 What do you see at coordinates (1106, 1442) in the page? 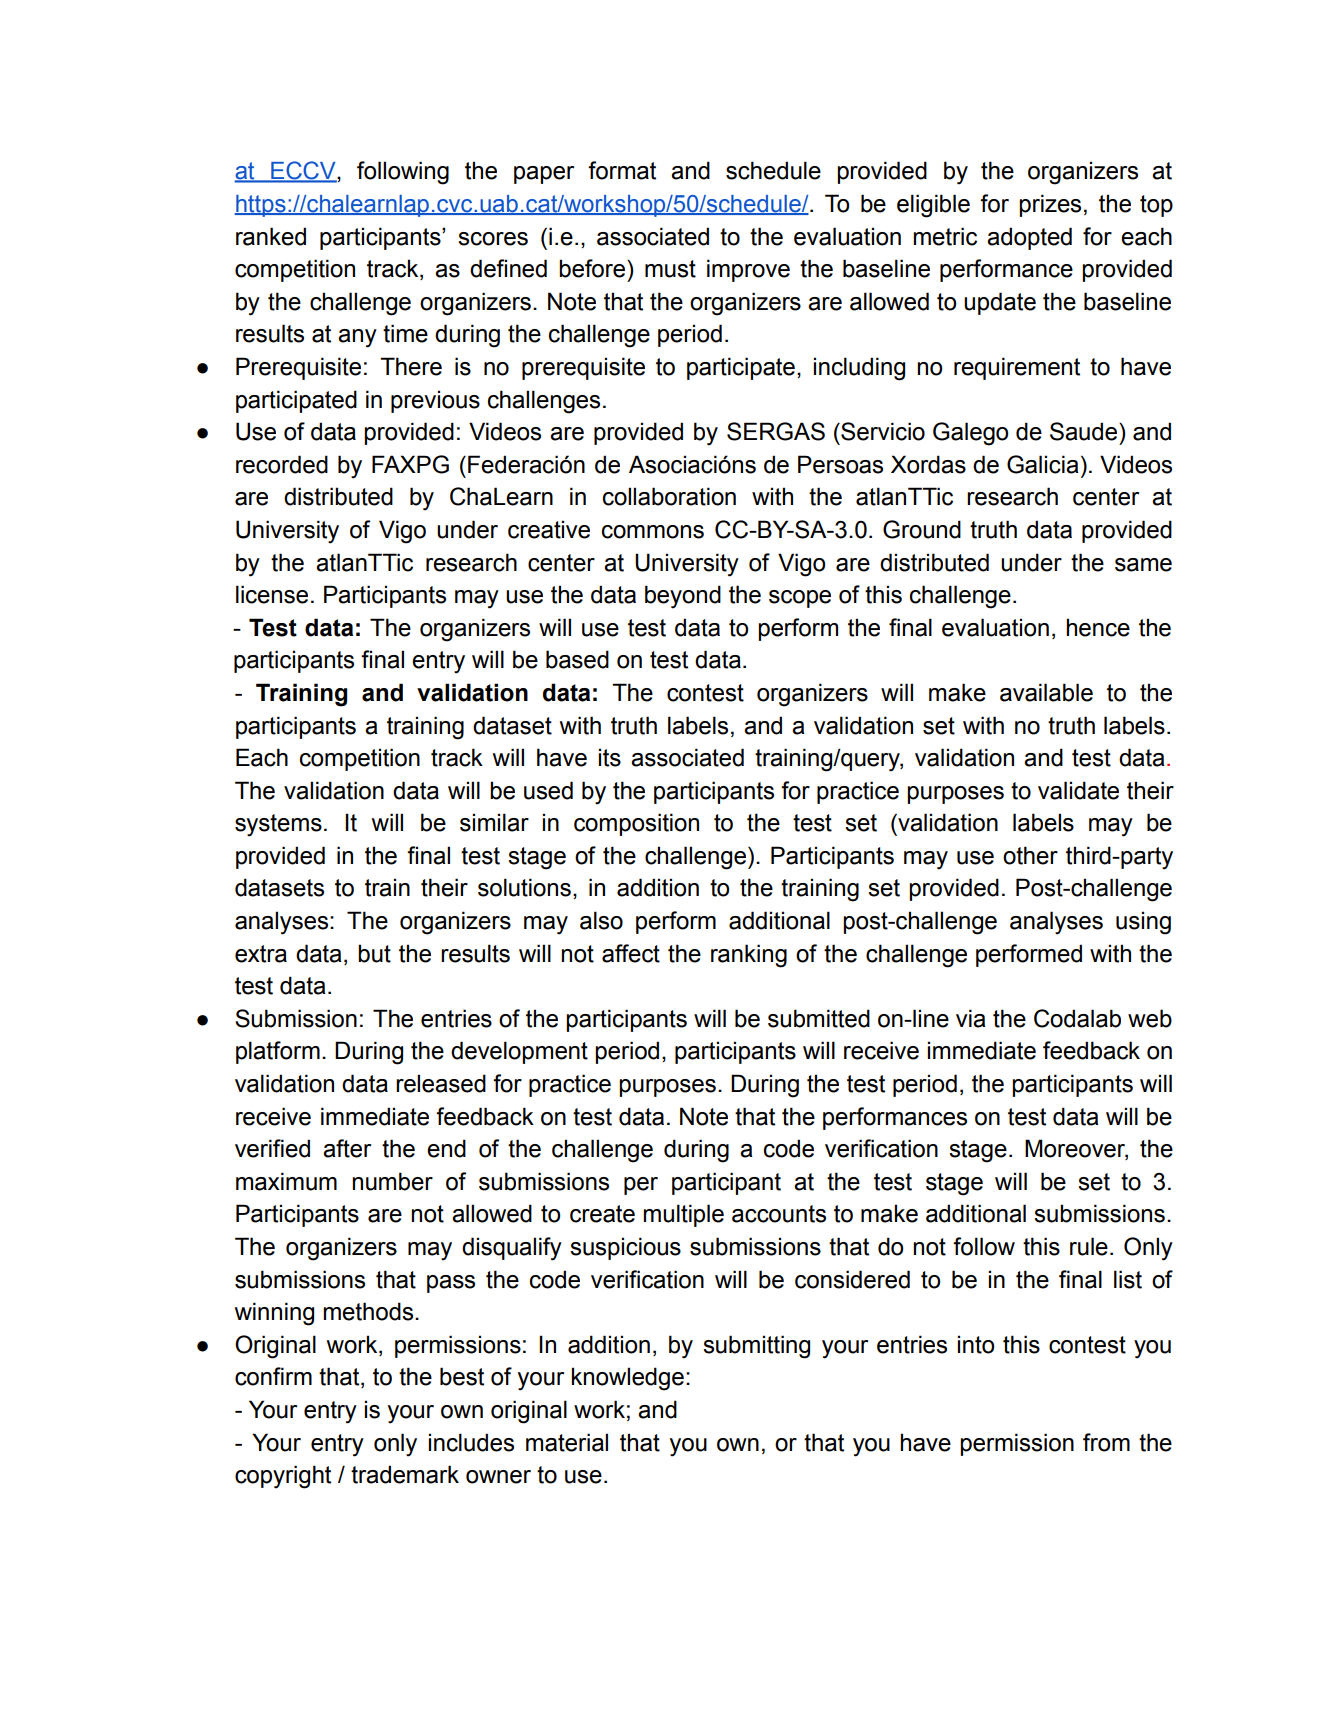
I see `from` at bounding box center [1106, 1442].
